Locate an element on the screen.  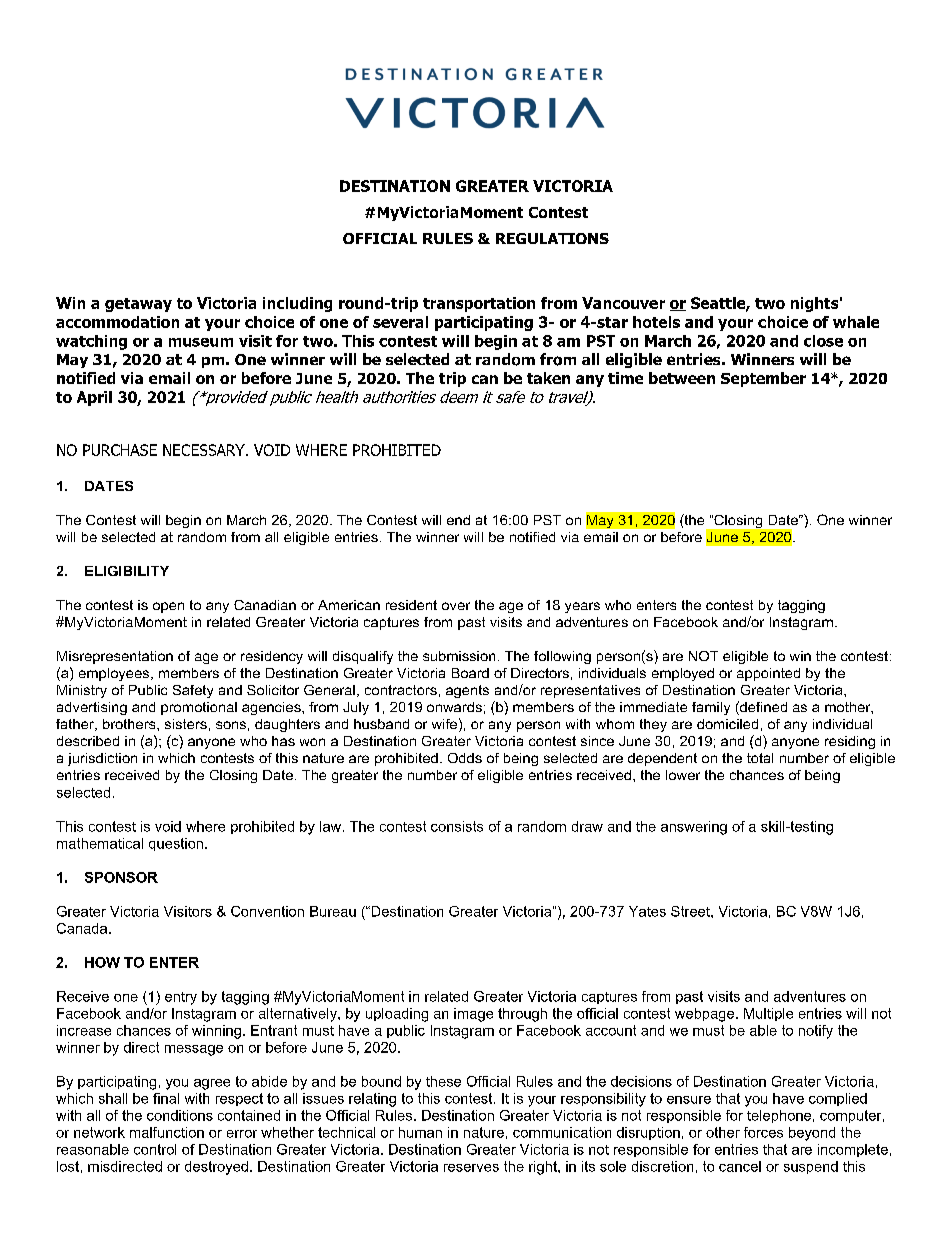
human is located at coordinates (420, 1132).
